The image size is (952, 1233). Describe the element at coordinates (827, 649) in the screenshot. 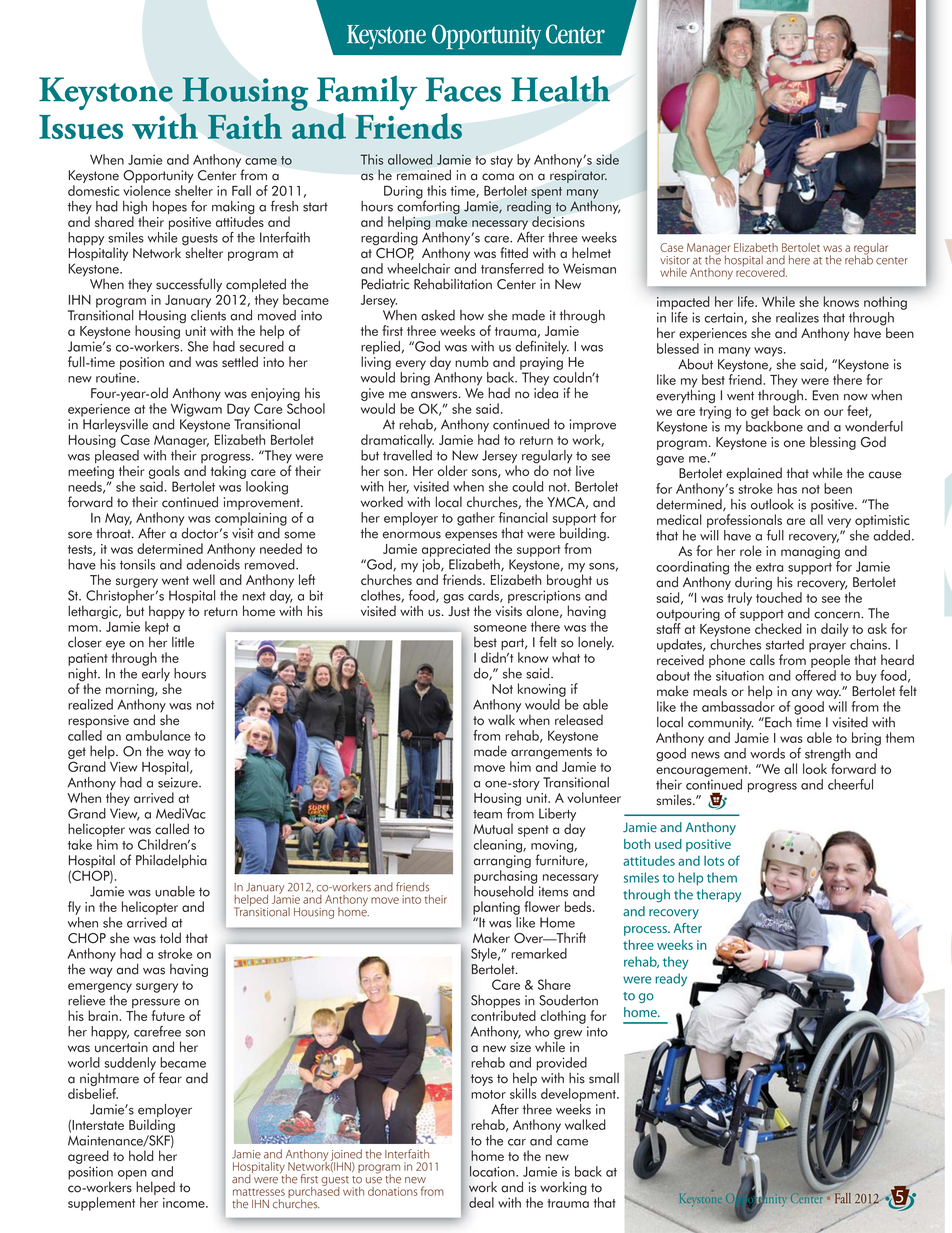

I see `prayer` at that location.
